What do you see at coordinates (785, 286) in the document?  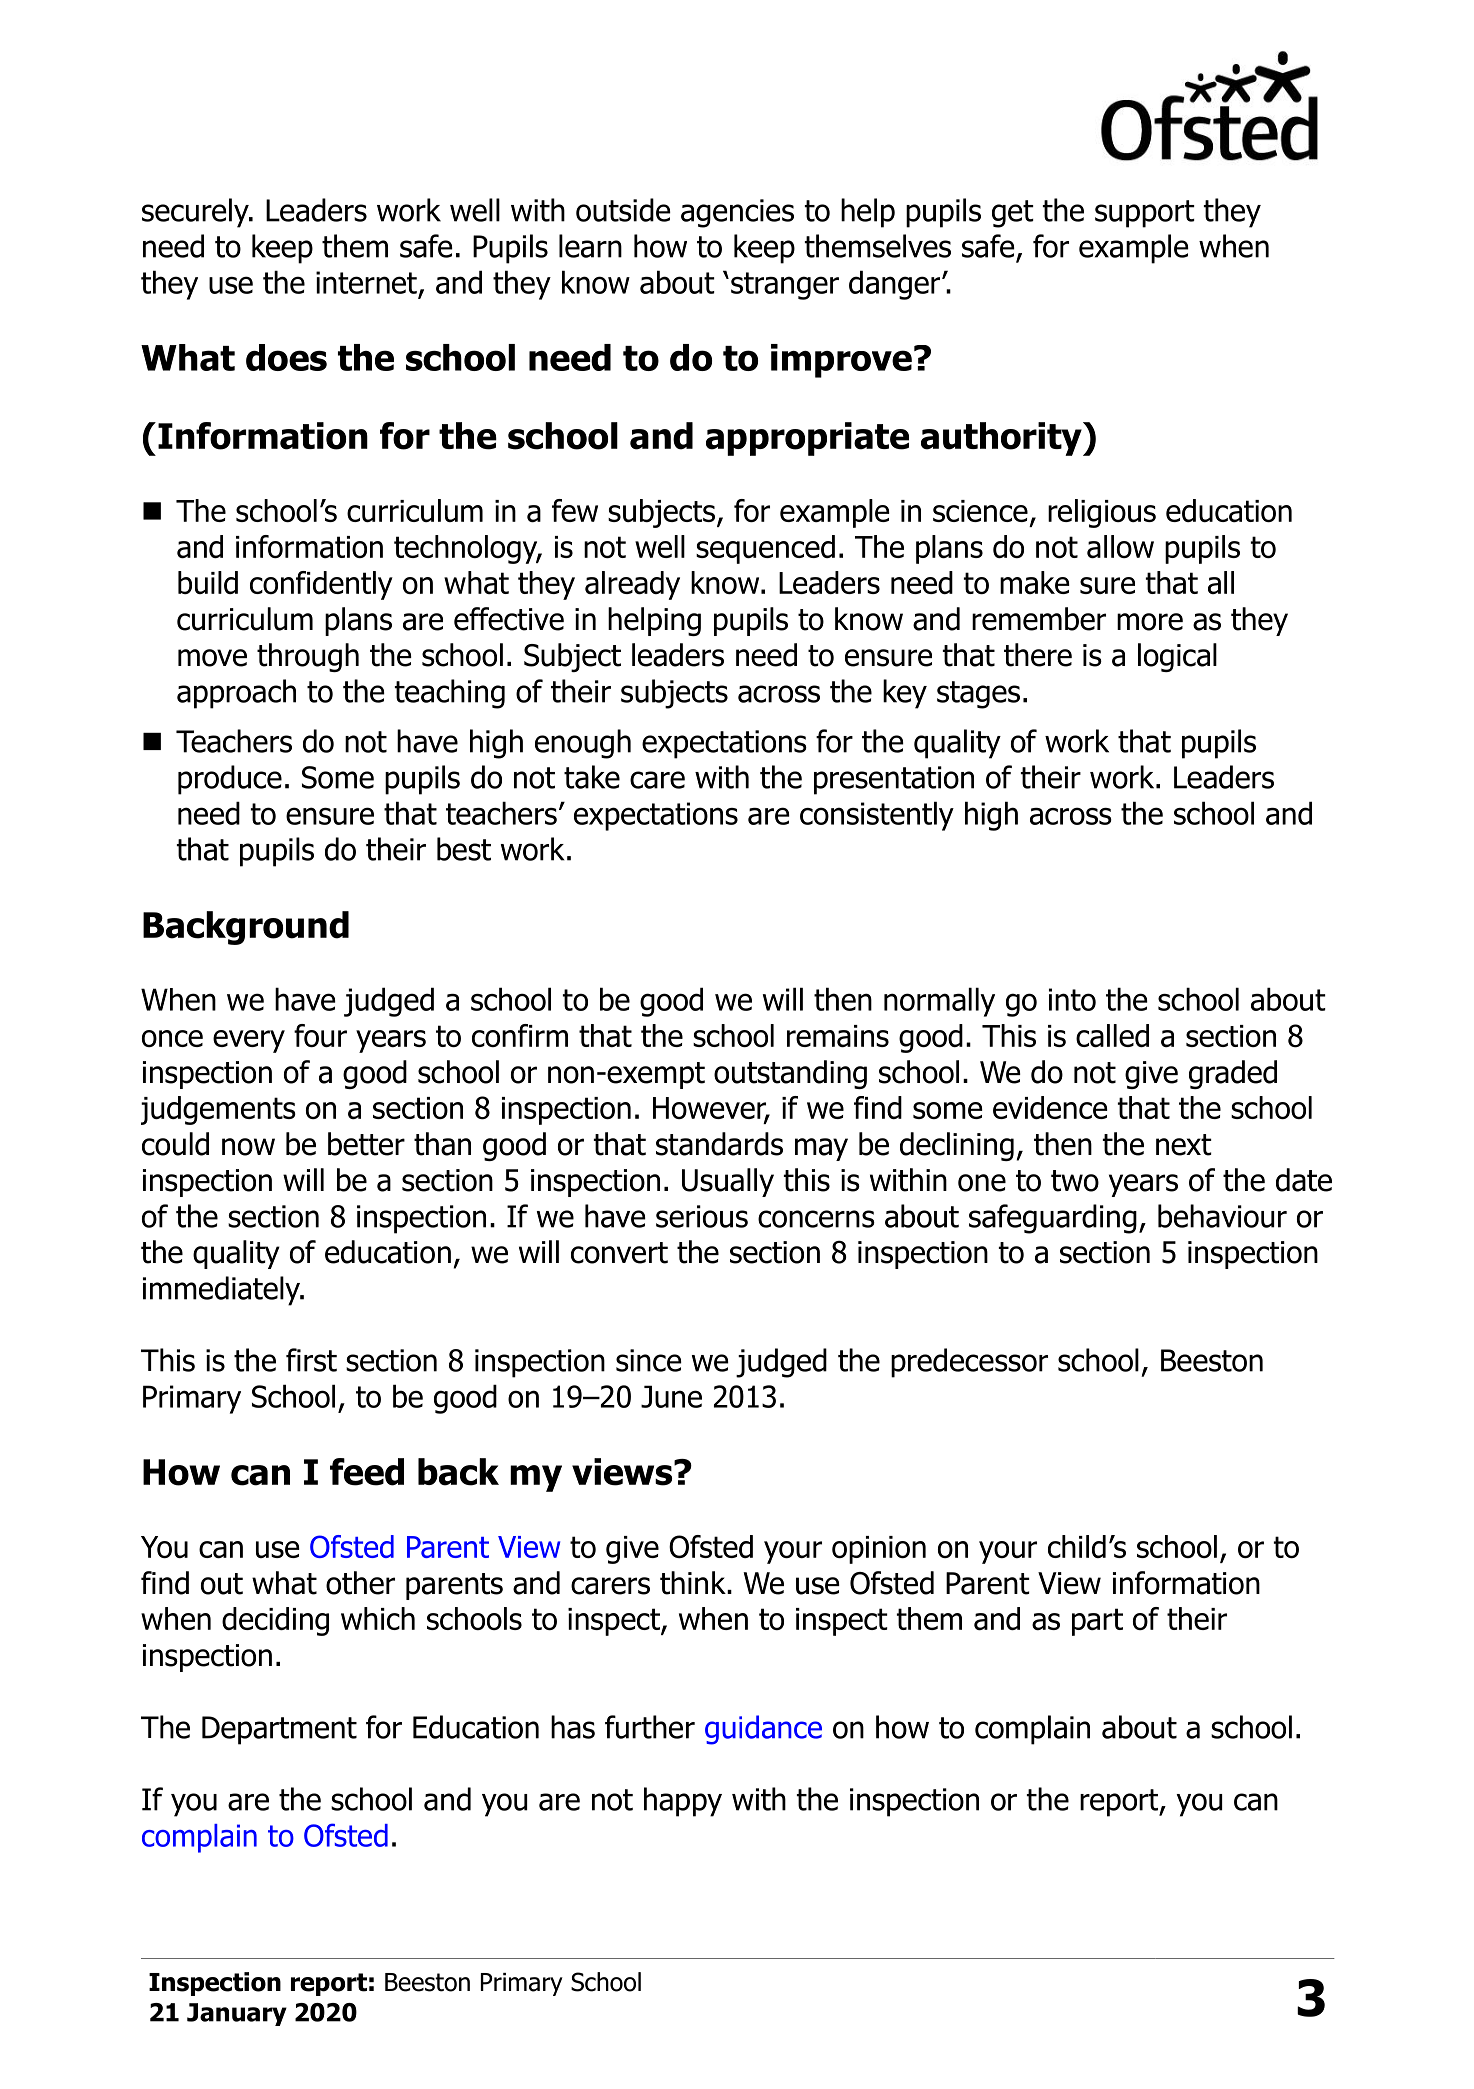 I see `stranger` at bounding box center [785, 286].
